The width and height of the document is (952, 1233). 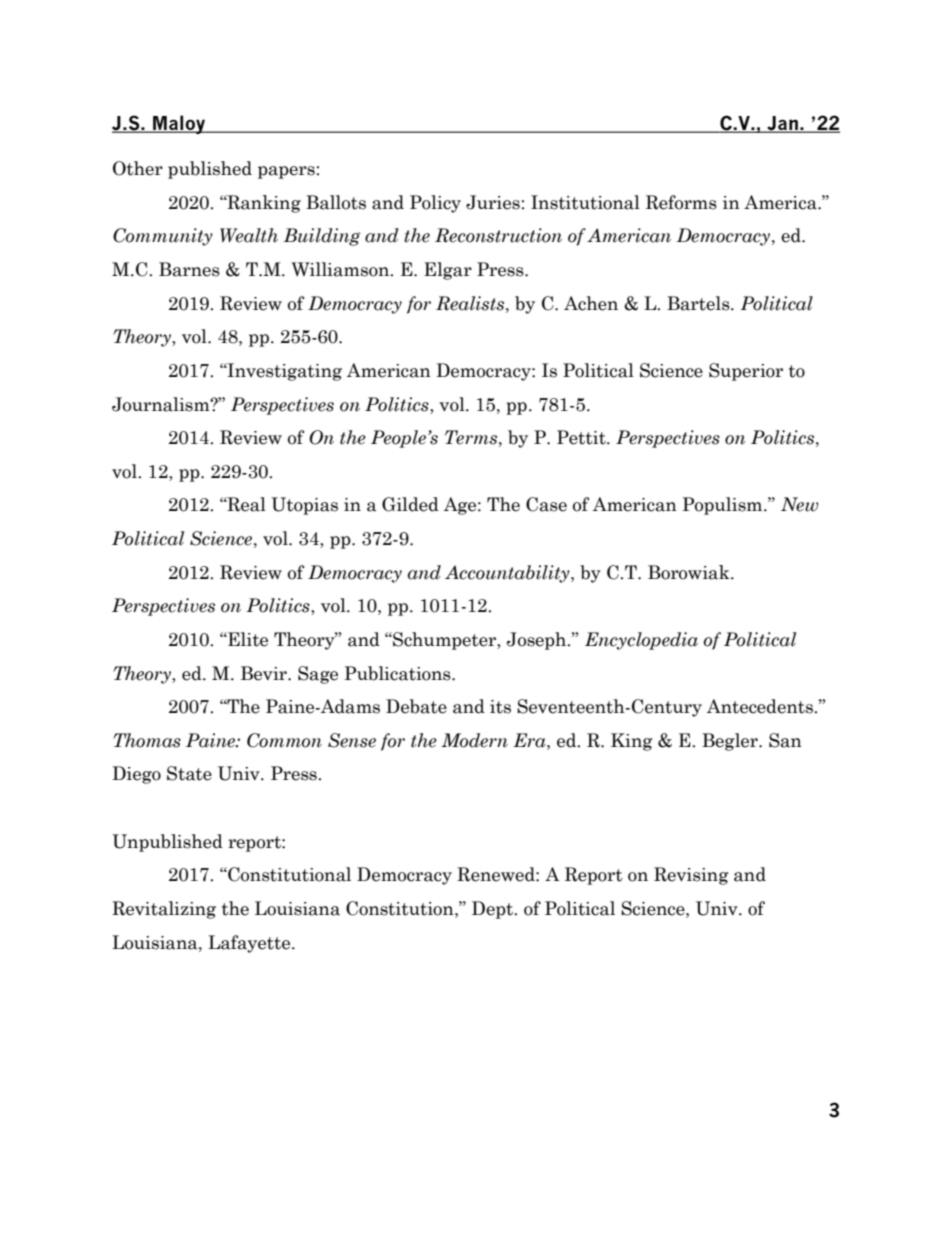 I want to click on Antecedents, so click(x=761, y=706).
